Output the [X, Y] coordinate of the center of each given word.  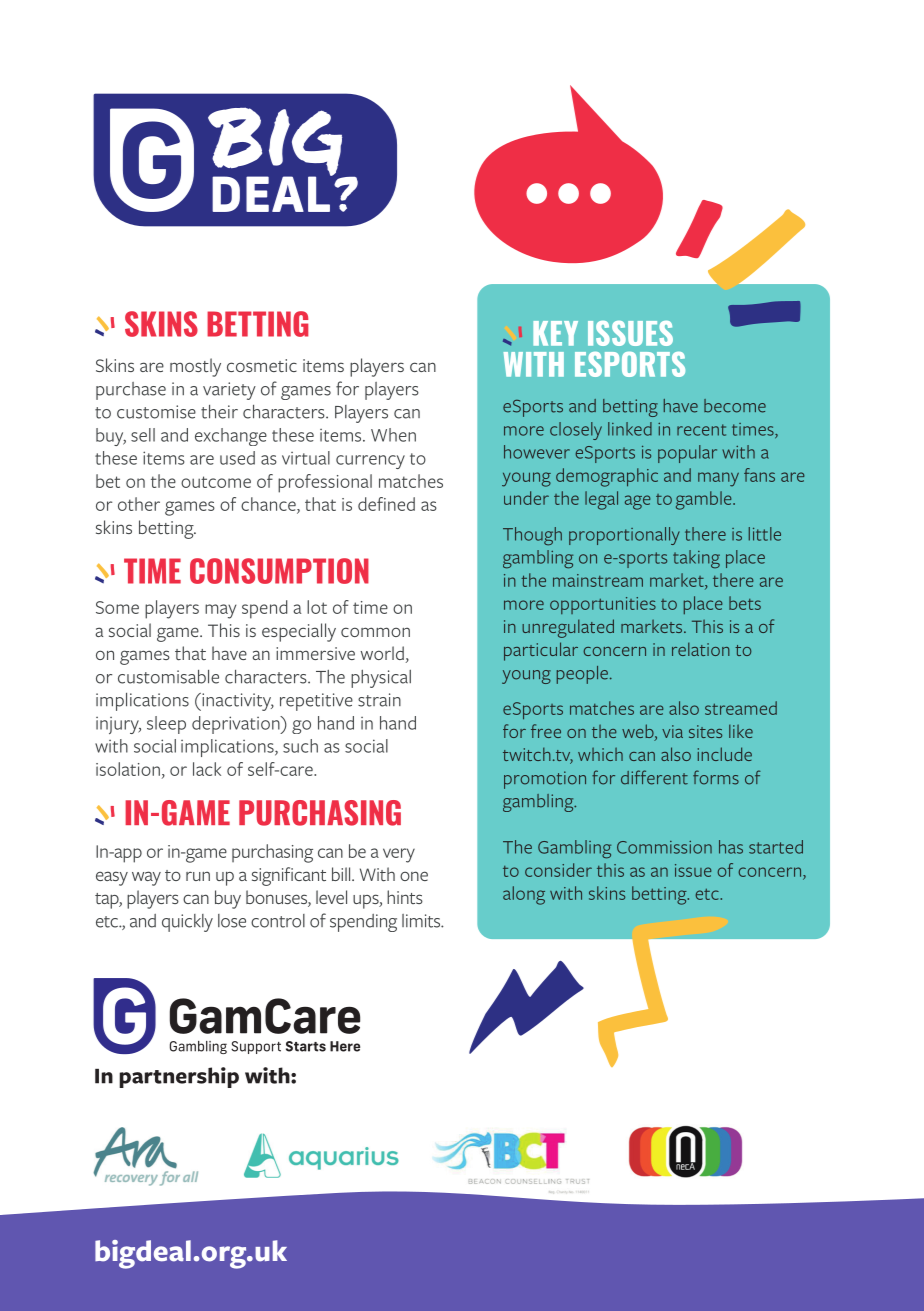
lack [207, 769]
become [735, 406]
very [399, 855]
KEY [555, 333]
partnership [179, 1077]
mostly [195, 367]
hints [405, 897]
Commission [664, 847]
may [220, 611]
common [375, 632]
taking [696, 559]
